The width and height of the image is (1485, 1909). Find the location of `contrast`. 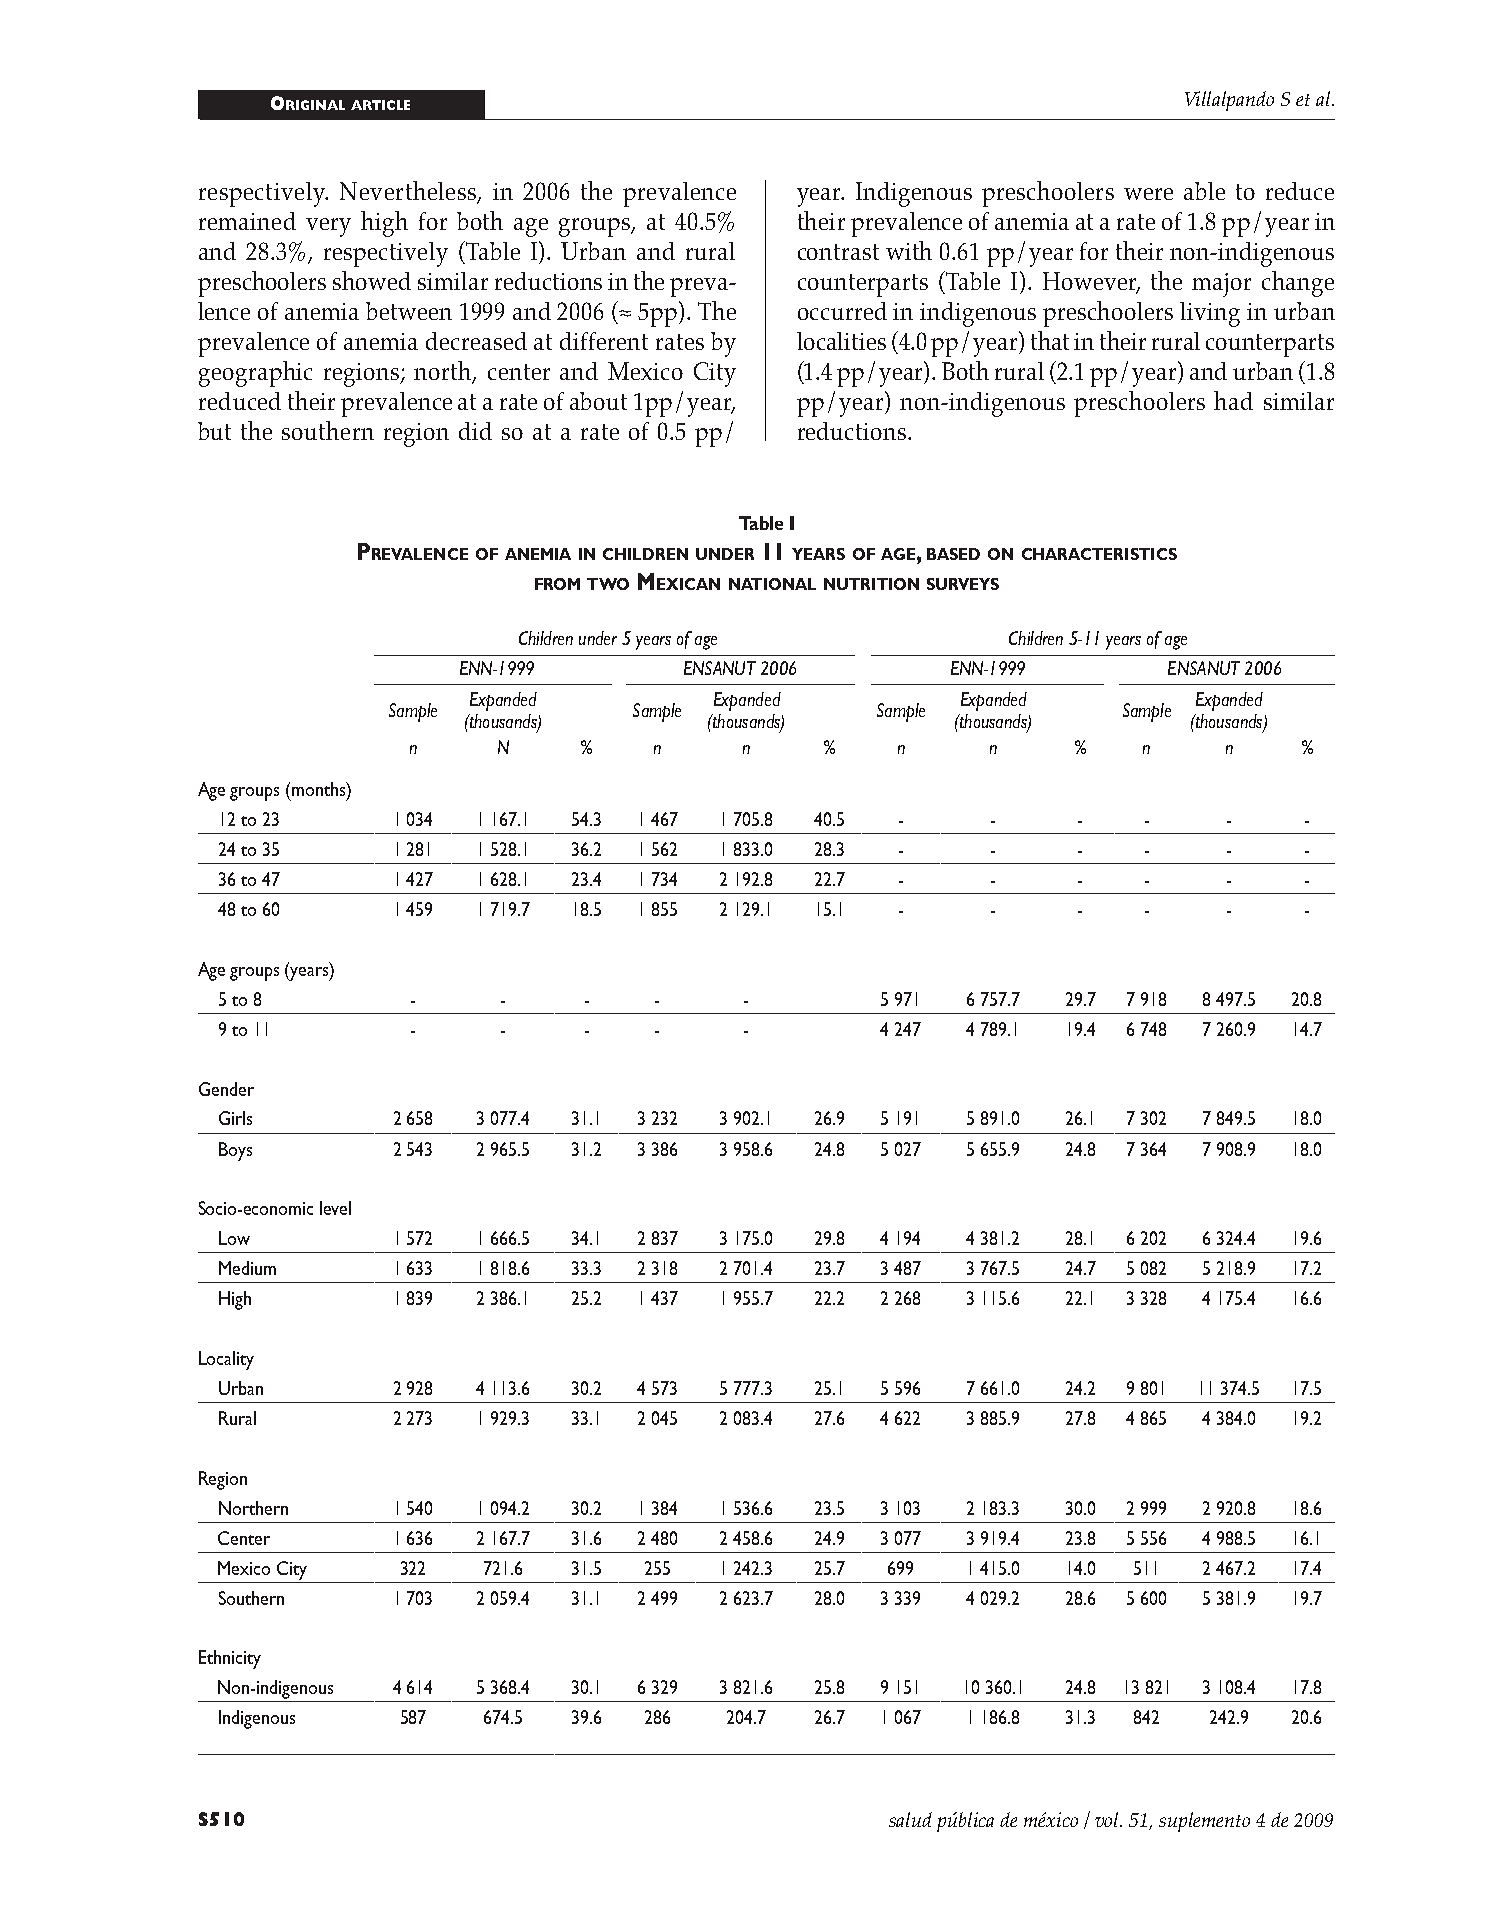

contrast is located at coordinates (838, 252).
